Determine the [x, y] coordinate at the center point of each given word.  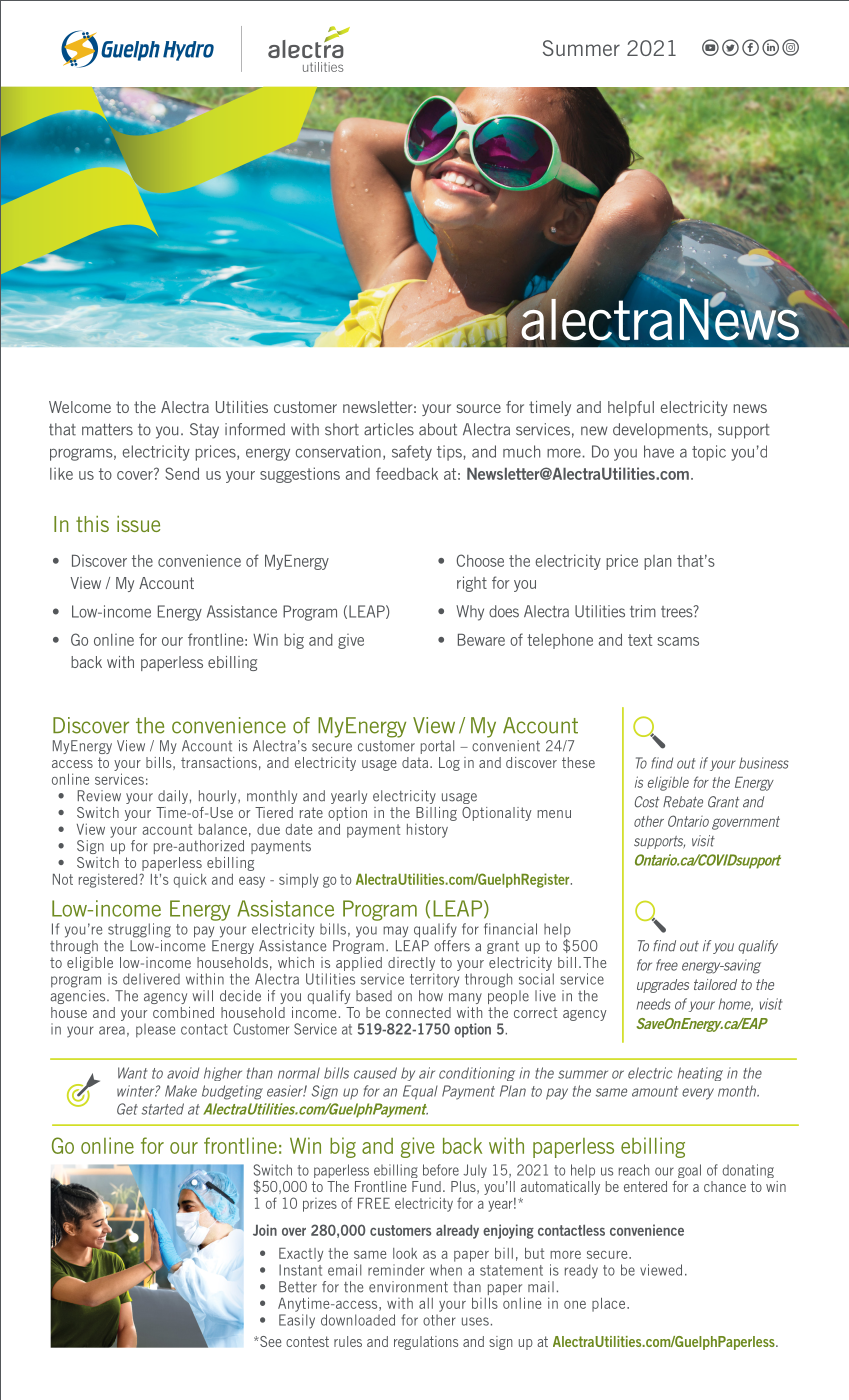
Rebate [683, 802]
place [610, 1305]
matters [107, 430]
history [427, 830]
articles [389, 429]
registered [109, 880]
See [270, 1341]
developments [660, 431]
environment [408, 1287]
